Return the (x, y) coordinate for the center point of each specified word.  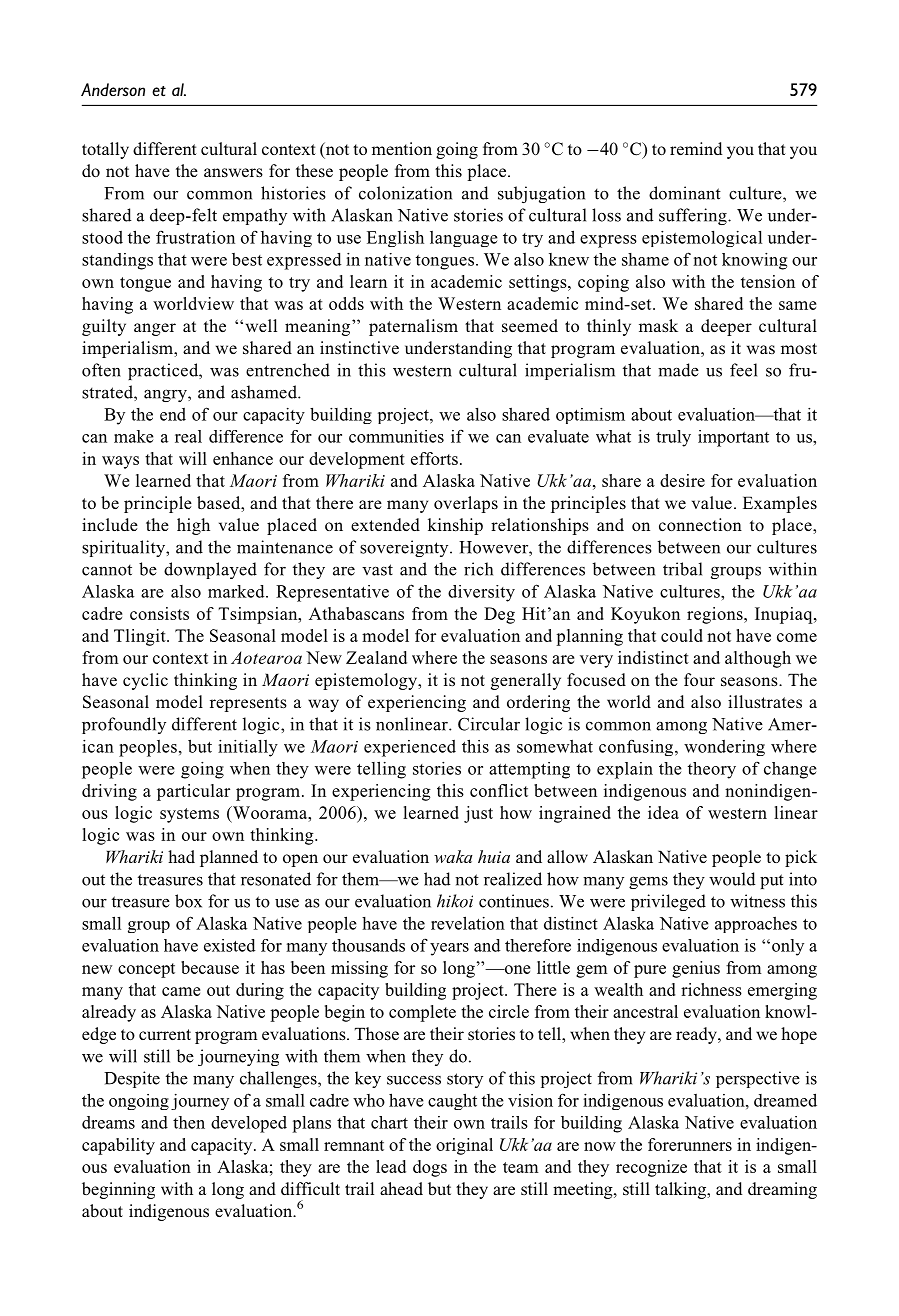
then (189, 1122)
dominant (685, 193)
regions (716, 615)
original (464, 1146)
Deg (499, 615)
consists (159, 613)
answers (233, 173)
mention (402, 148)
